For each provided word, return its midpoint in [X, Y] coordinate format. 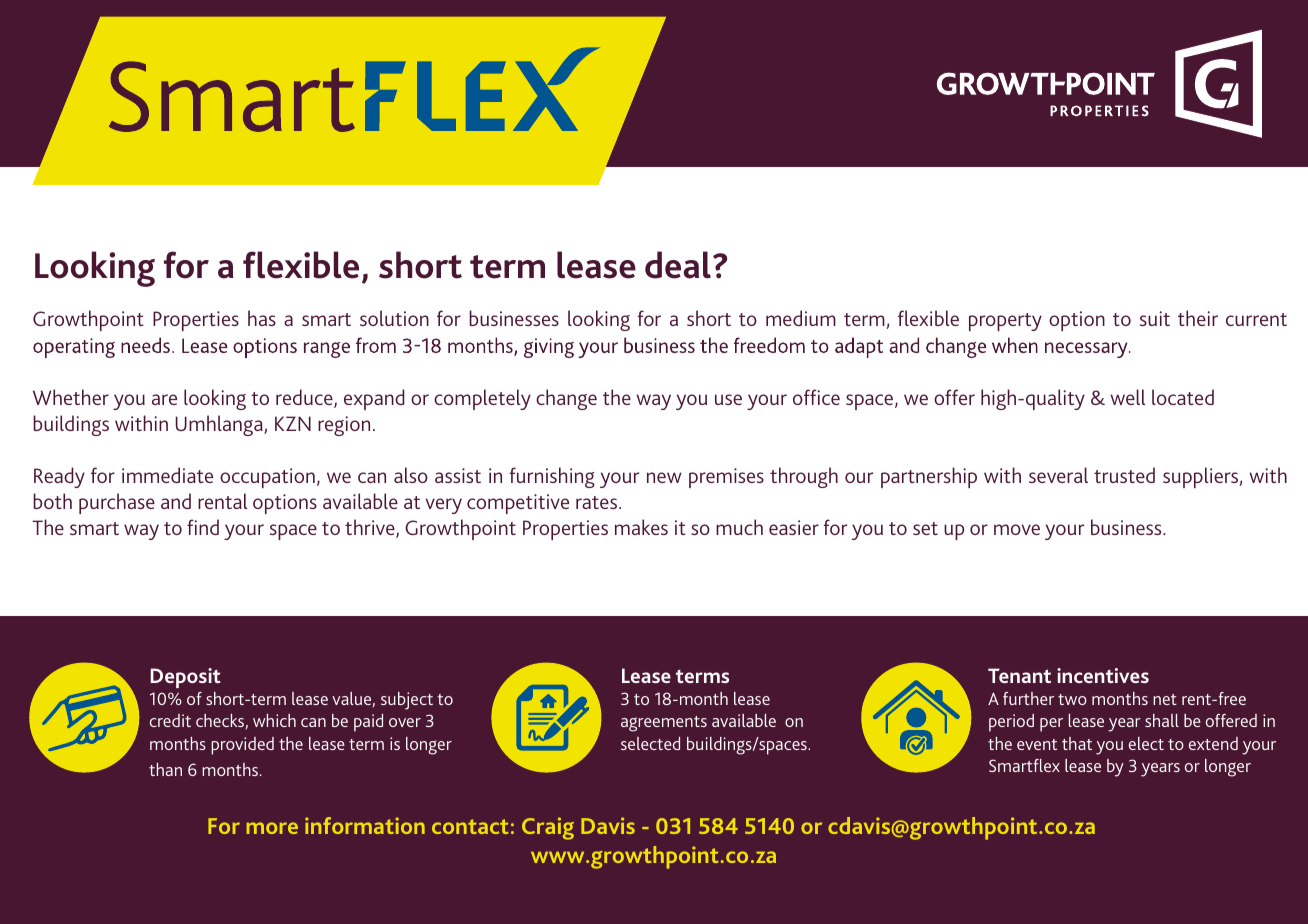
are [164, 399]
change [566, 399]
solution [394, 318]
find [203, 527]
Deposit [185, 678]
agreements [664, 724]
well [1127, 397]
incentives [1103, 675]
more [272, 828]
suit [1155, 318]
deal [678, 265]
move [1017, 529]
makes [641, 527]
